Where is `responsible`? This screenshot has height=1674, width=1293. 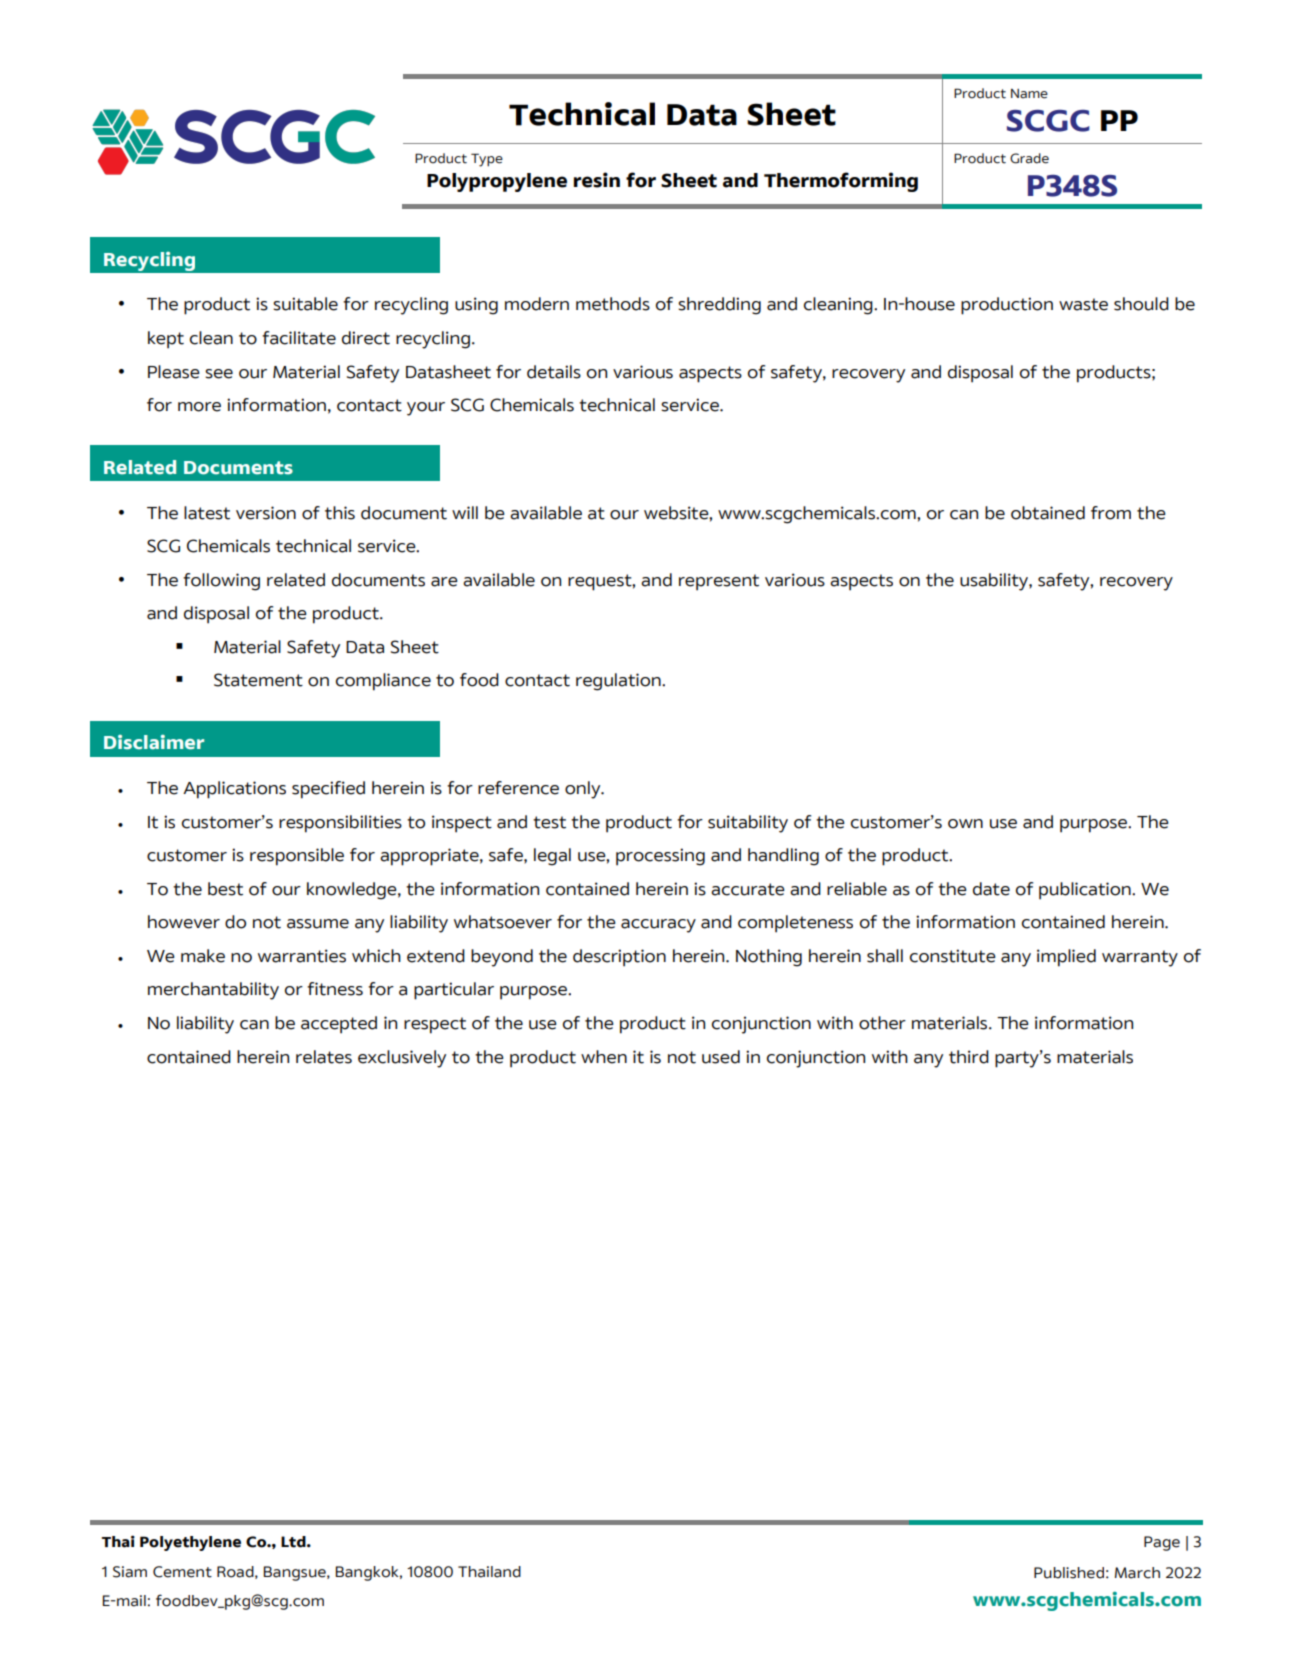 responsible is located at coordinates (297, 857).
